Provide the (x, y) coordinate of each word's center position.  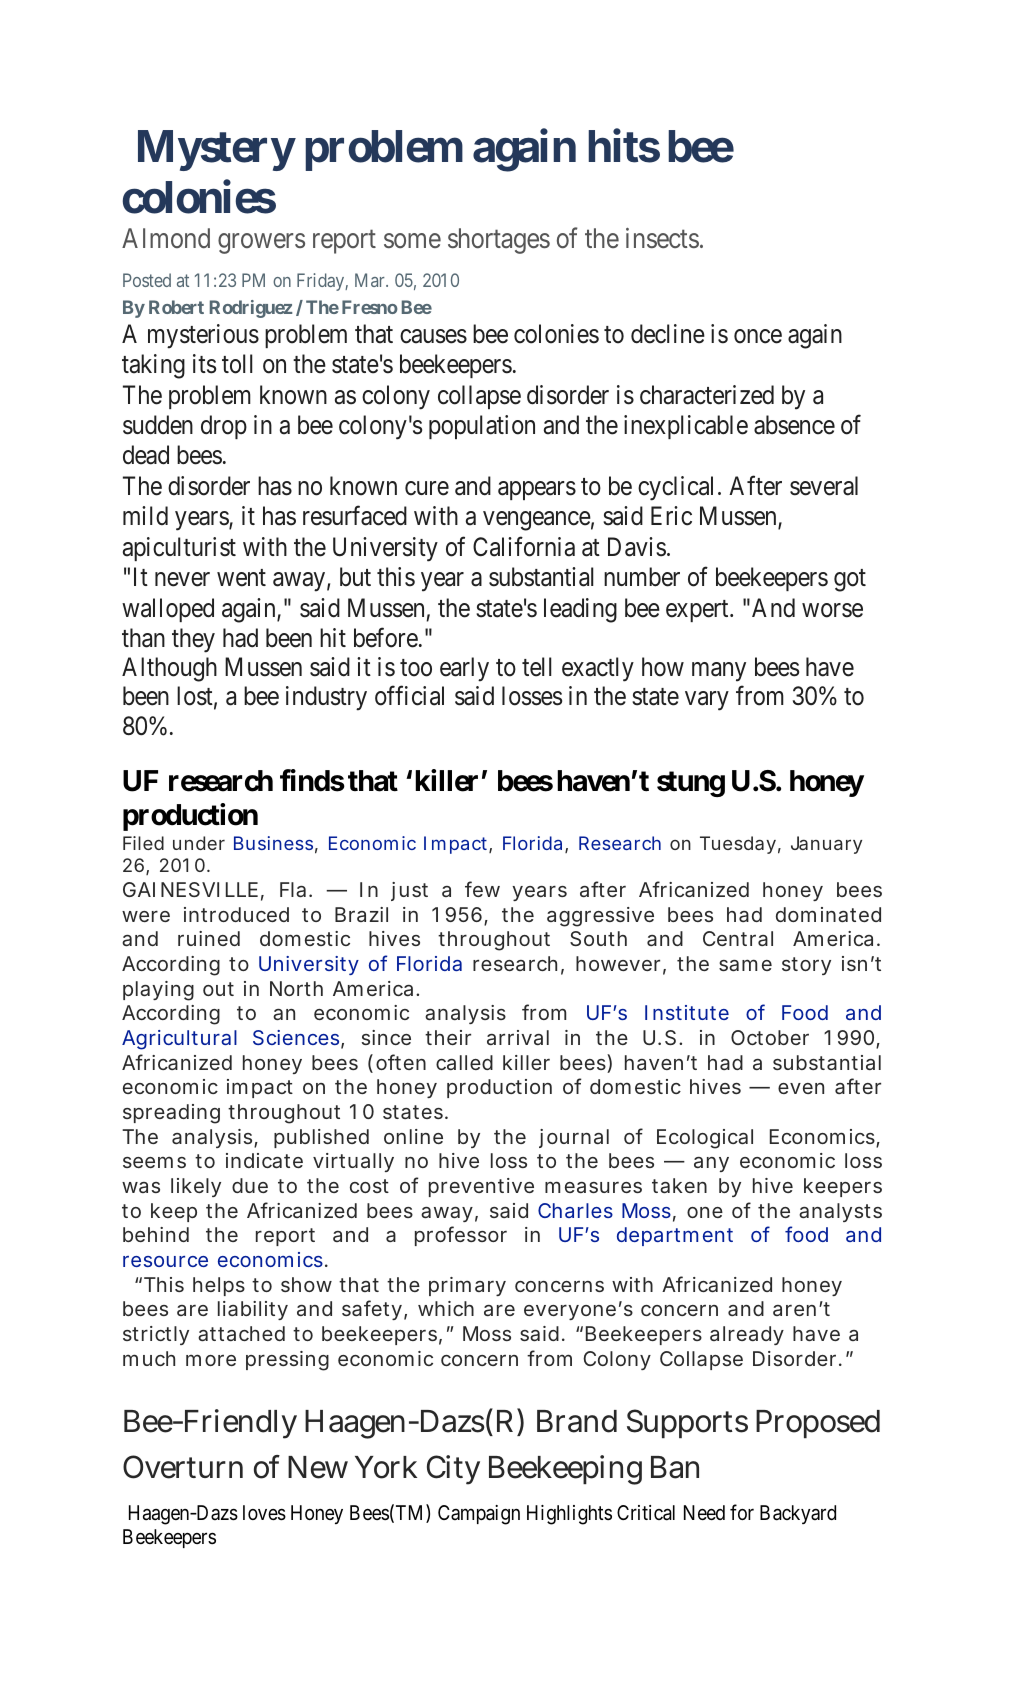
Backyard (798, 1514)
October (770, 1037)
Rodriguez (251, 309)
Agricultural (179, 1040)
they (193, 640)
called (464, 1062)
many (719, 672)
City (453, 1470)
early (464, 669)
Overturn (183, 1467)
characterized (707, 395)
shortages (499, 241)
